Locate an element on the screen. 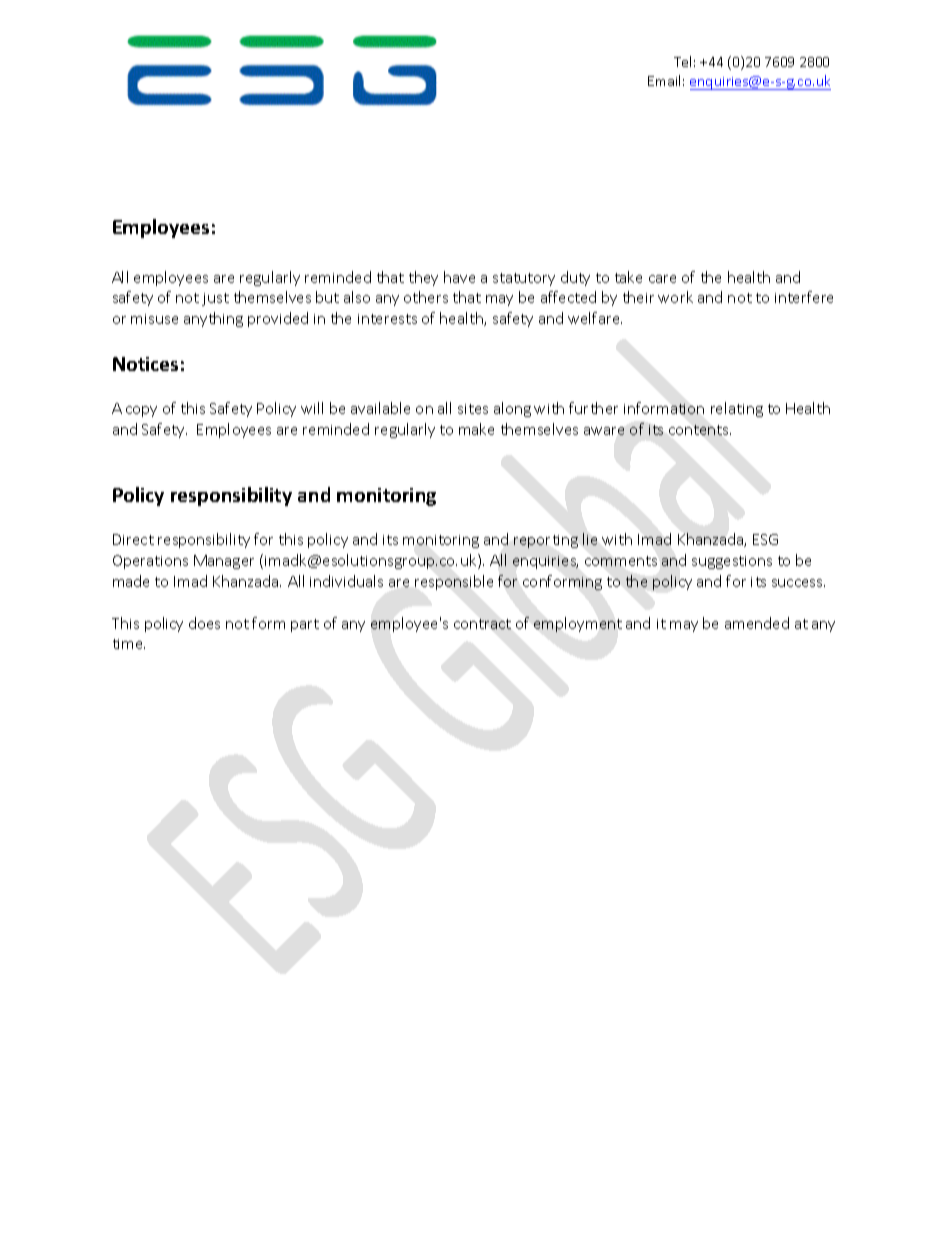  care is located at coordinates (662, 279).
